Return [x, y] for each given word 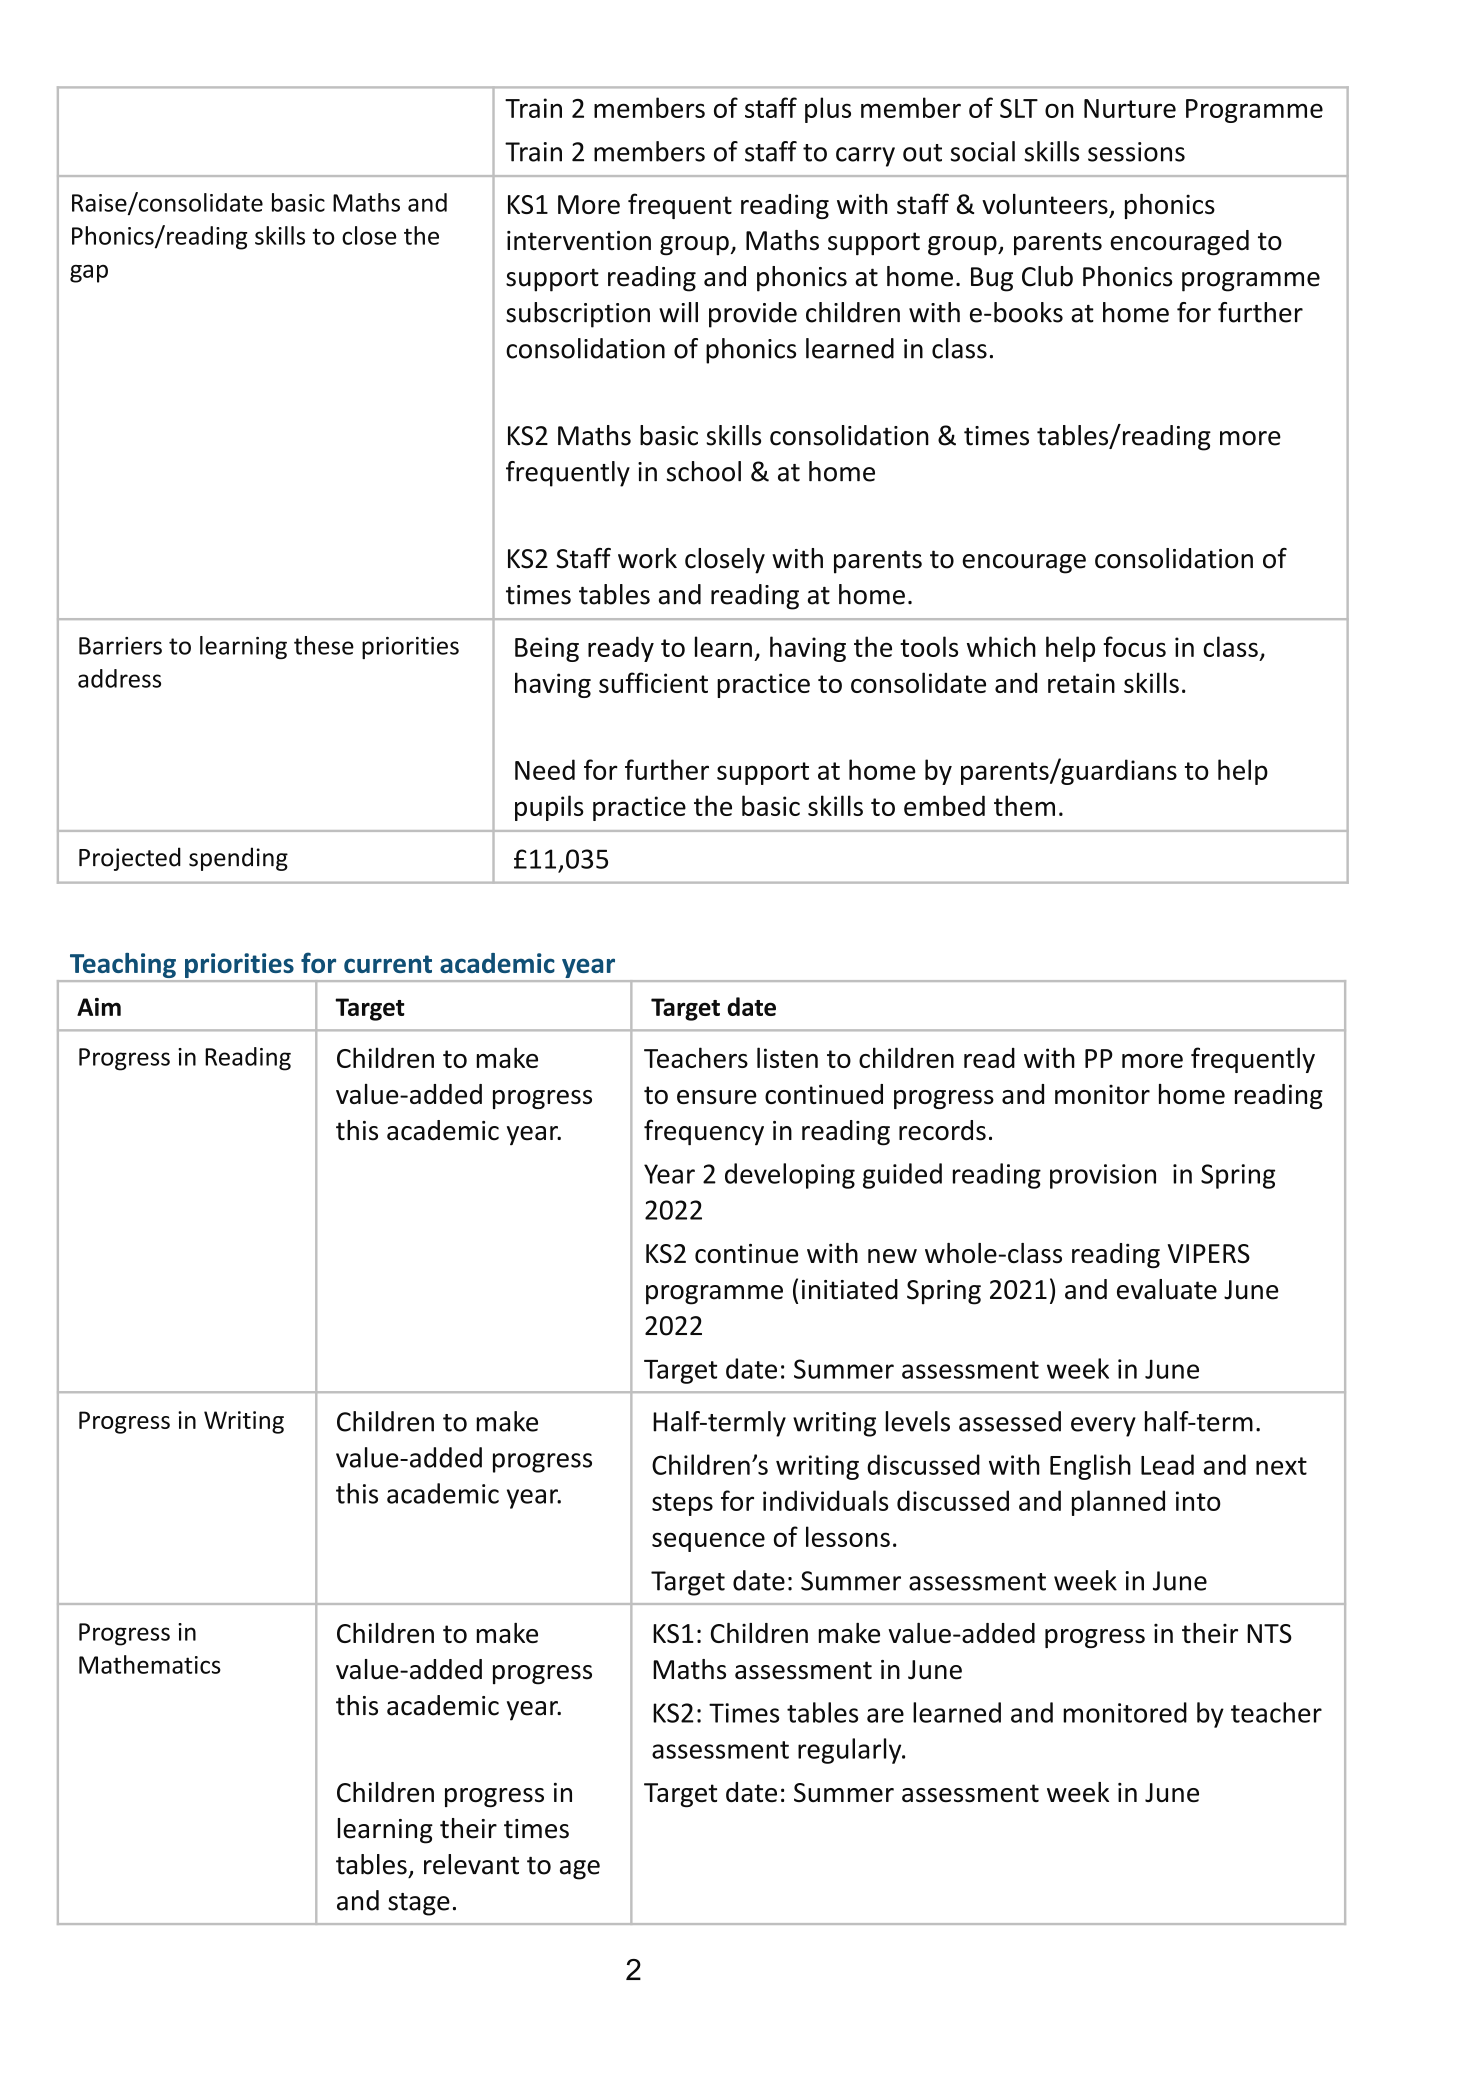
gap [89, 274]
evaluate [1167, 1289]
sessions [1136, 152]
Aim [99, 1007]
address [119, 678]
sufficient [653, 682]
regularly [851, 1751]
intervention [579, 241]
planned [1118, 1503]
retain [1081, 683]
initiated [850, 1289]
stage [419, 1904]
